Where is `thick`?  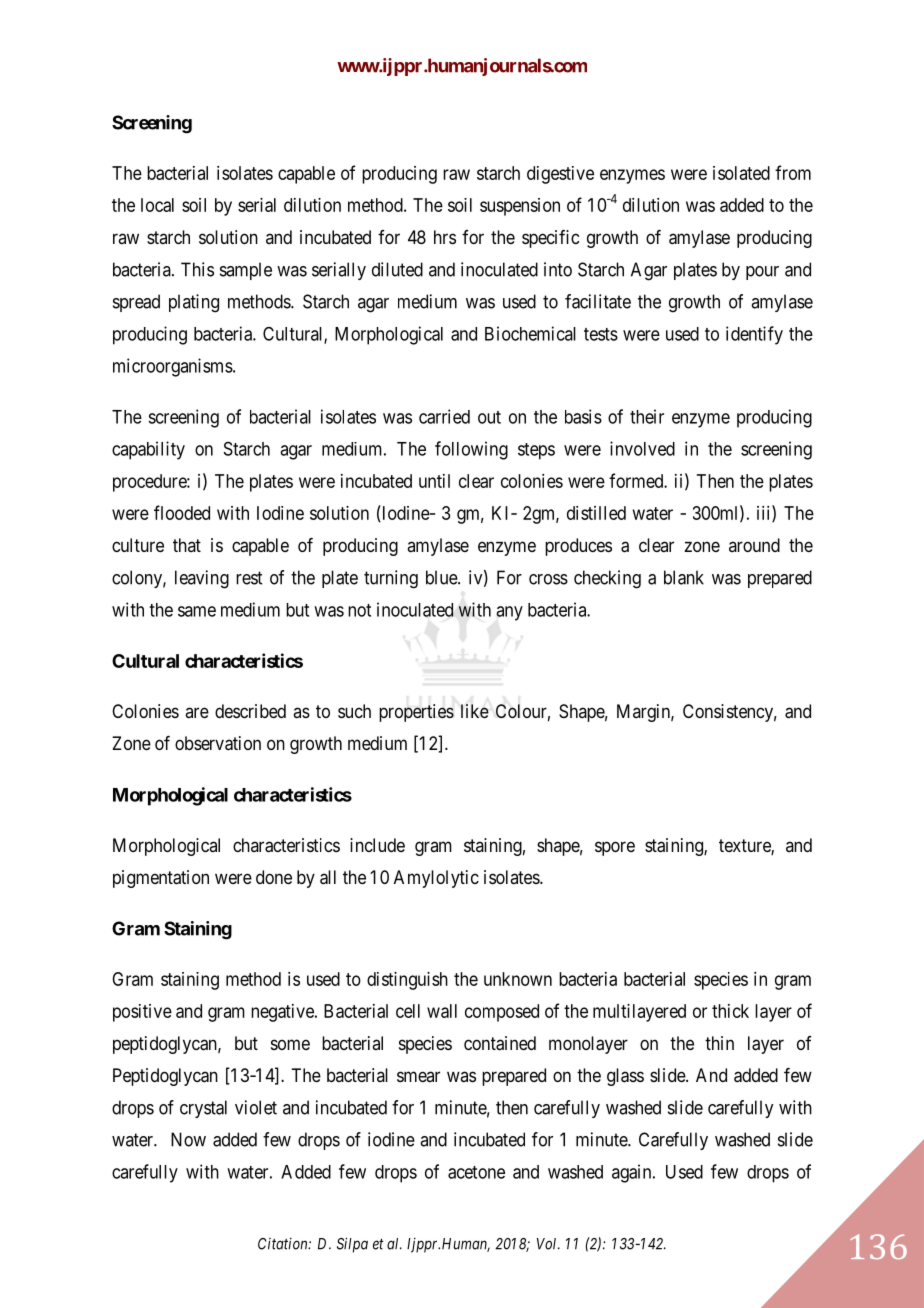
thick is located at coordinates (730, 1011).
